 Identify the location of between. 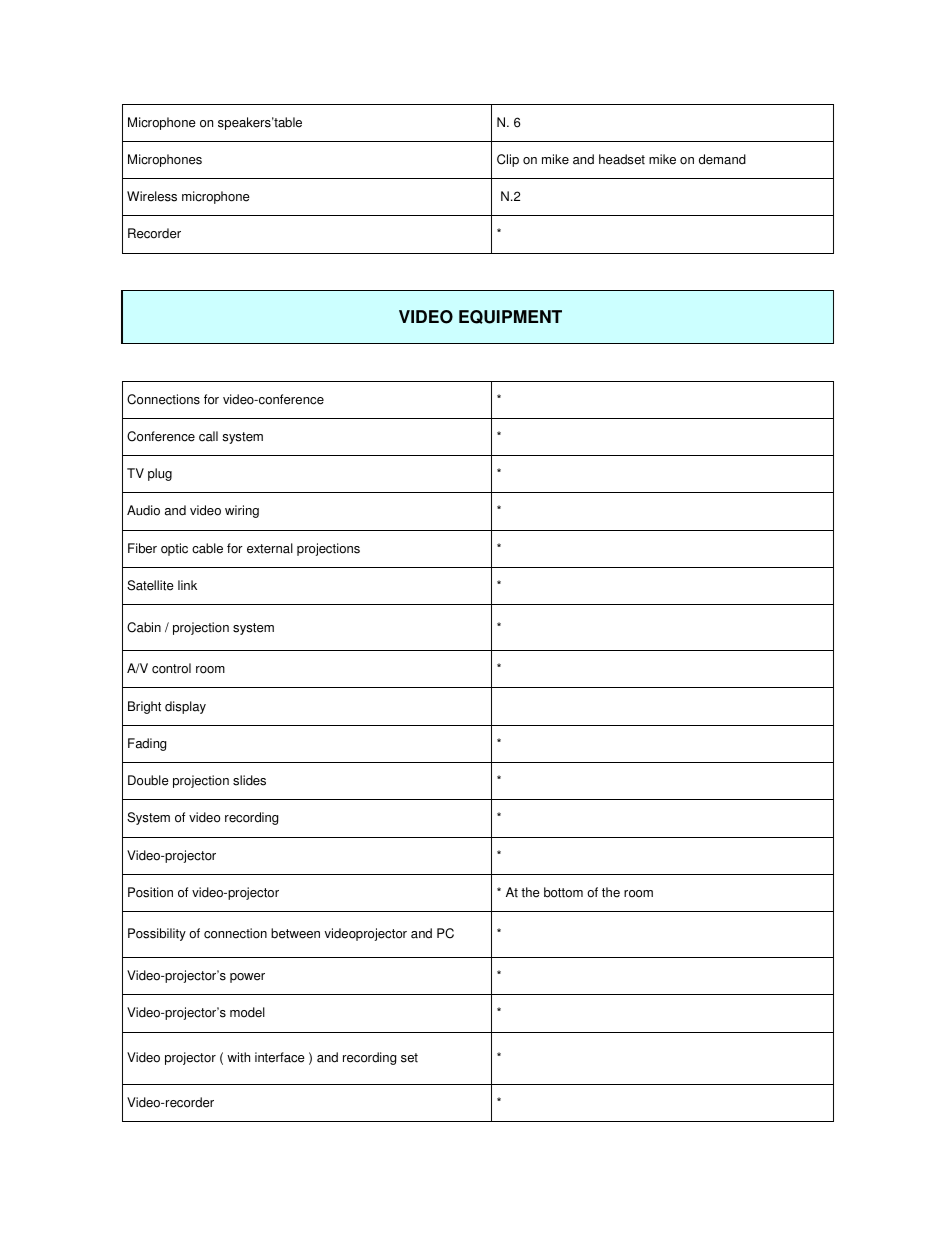
(295, 933).
